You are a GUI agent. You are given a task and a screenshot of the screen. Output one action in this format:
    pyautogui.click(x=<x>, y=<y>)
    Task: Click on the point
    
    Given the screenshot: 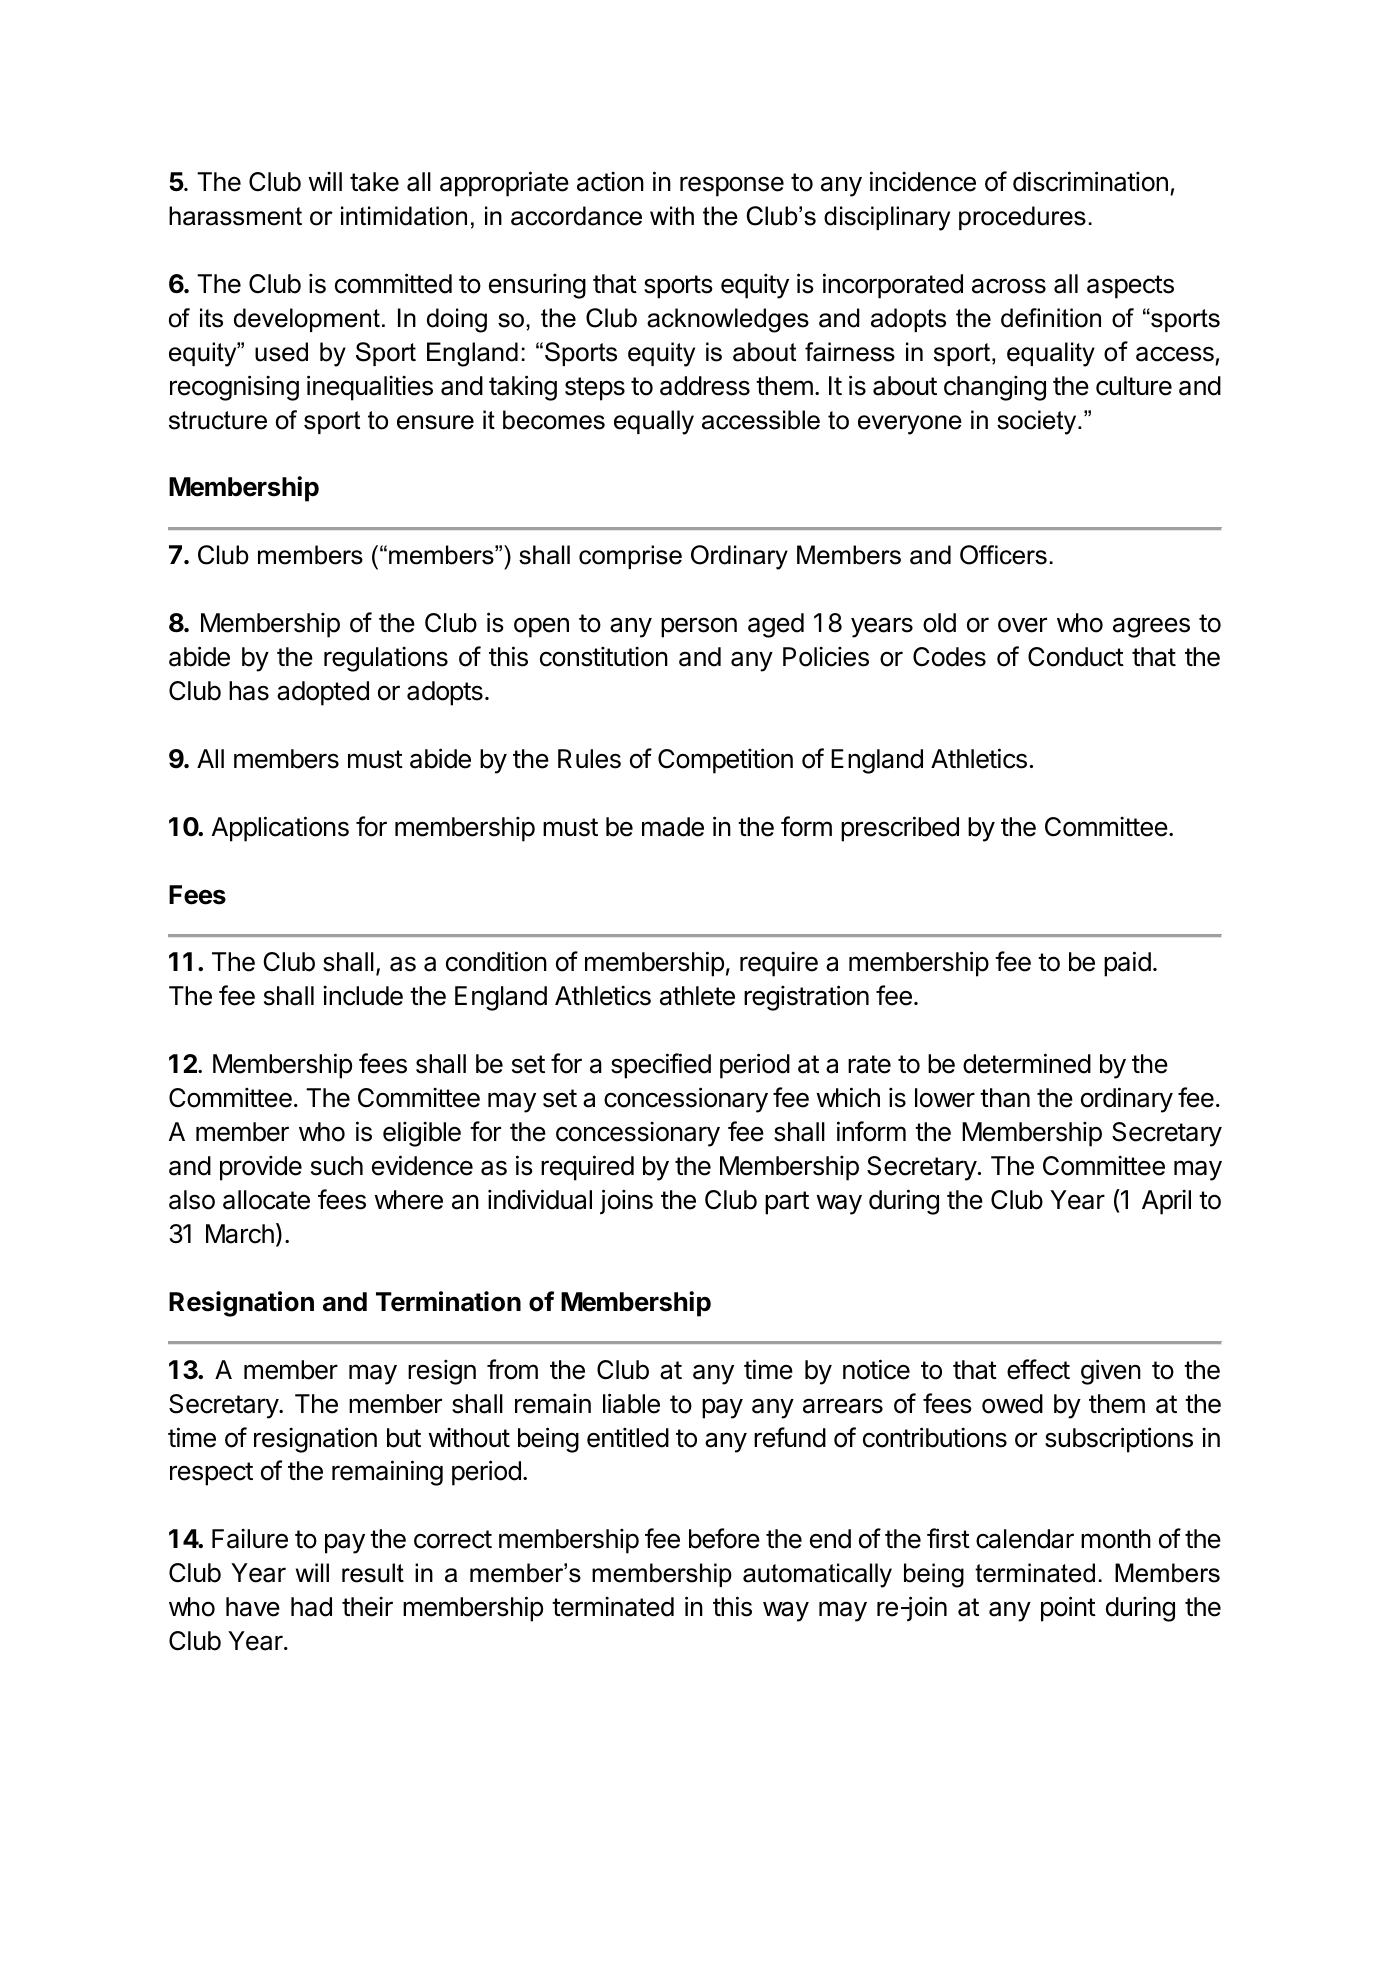 What is the action you would take?
    pyautogui.click(x=1068, y=1609)
